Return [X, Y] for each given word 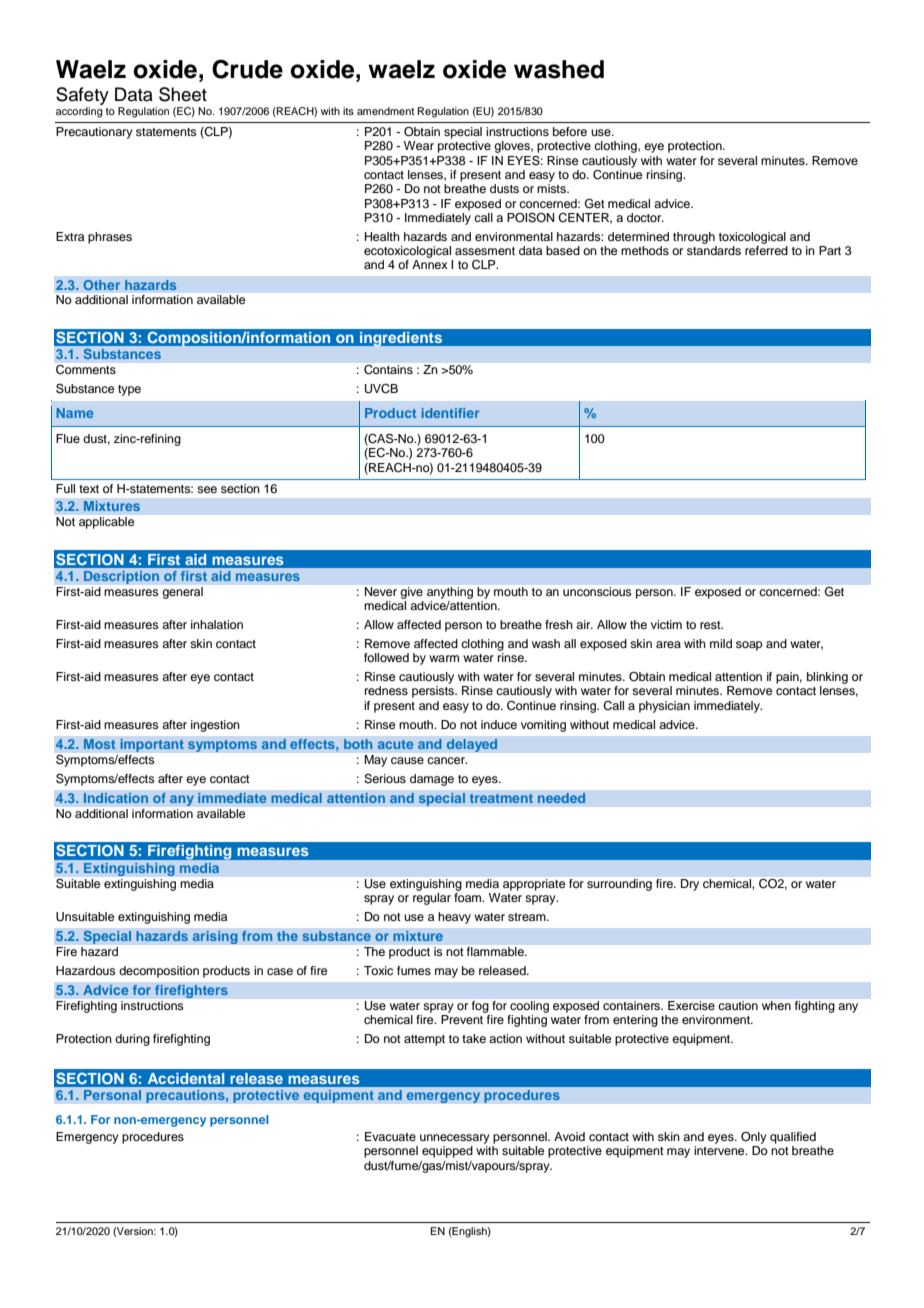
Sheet [183, 94]
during [132, 1040]
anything [450, 593]
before [570, 131]
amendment [385, 111]
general [183, 593]
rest [711, 625]
